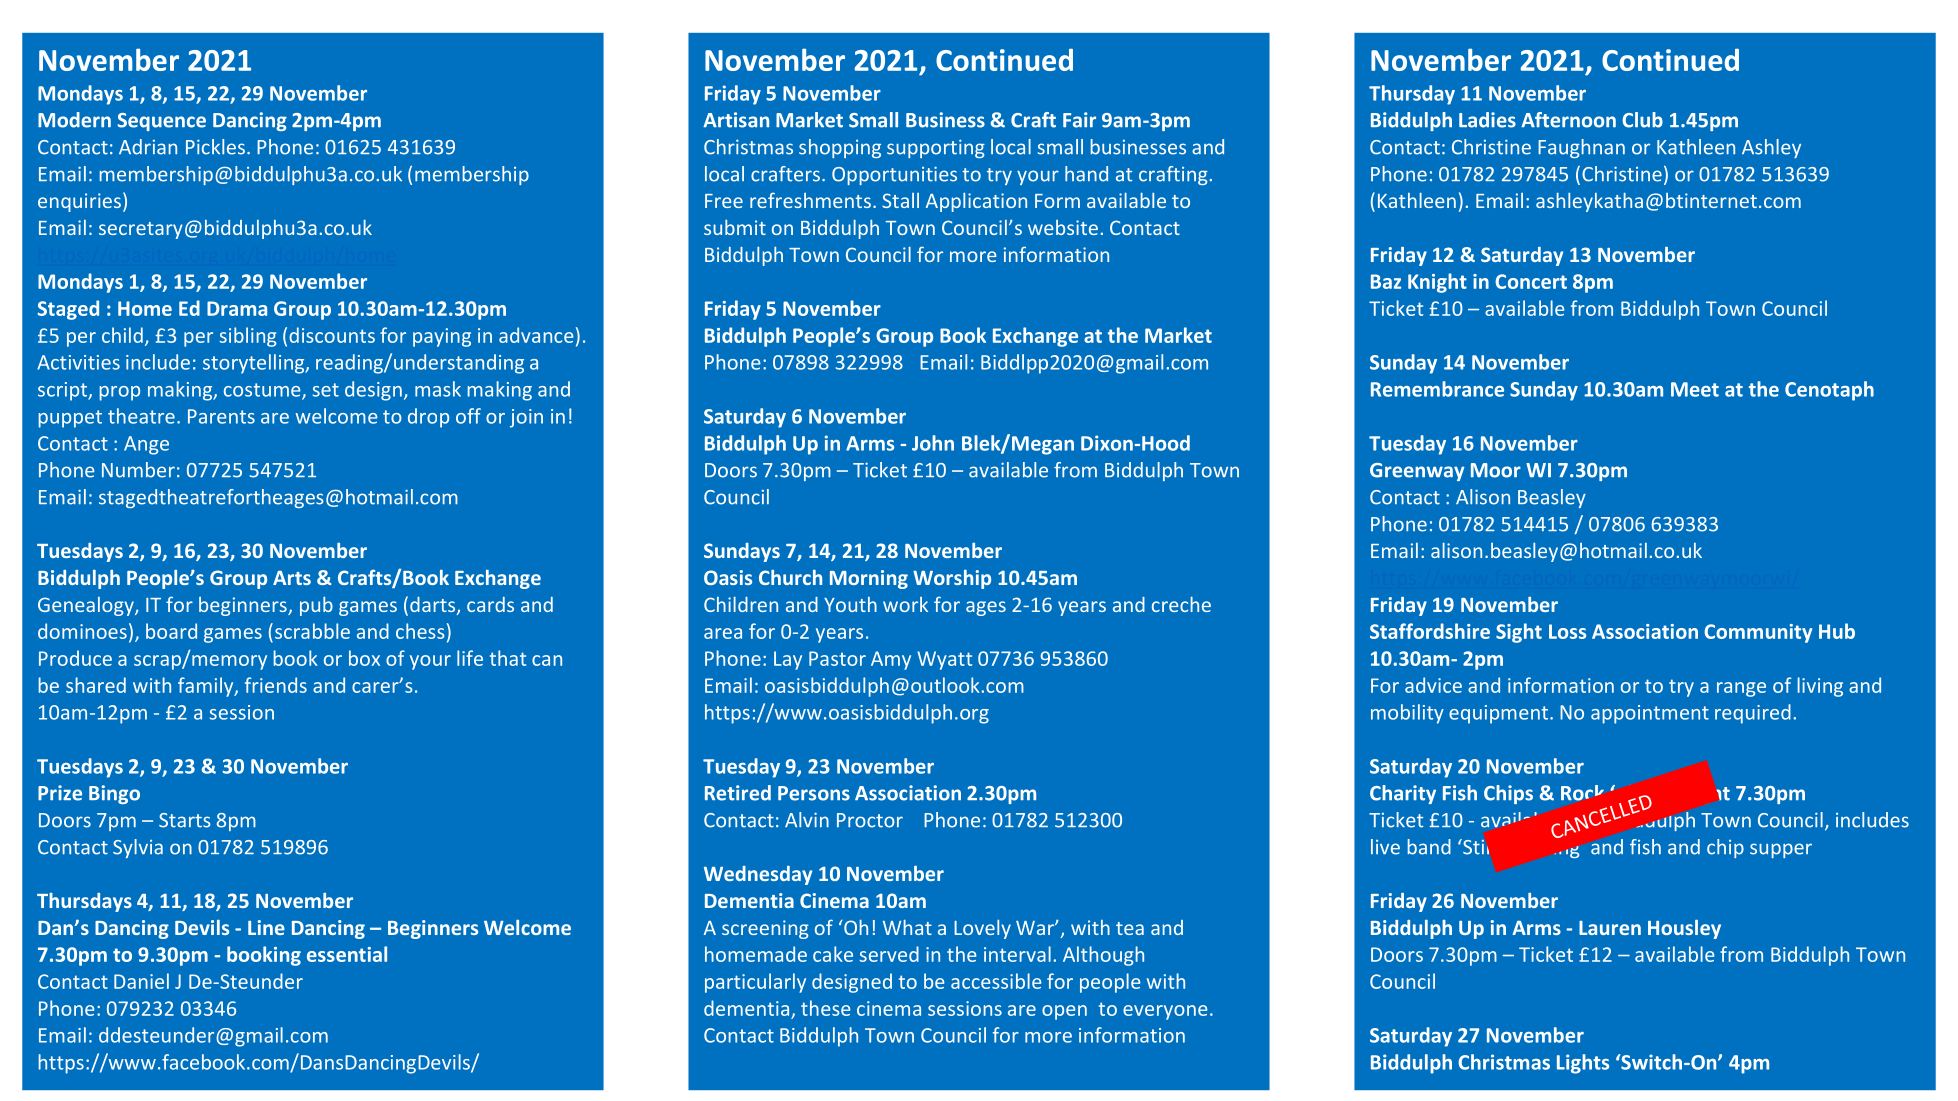 The height and width of the screenshot is (1101, 1958). Describe the element at coordinates (1650, 714) in the screenshot. I see `appointment` at that location.
